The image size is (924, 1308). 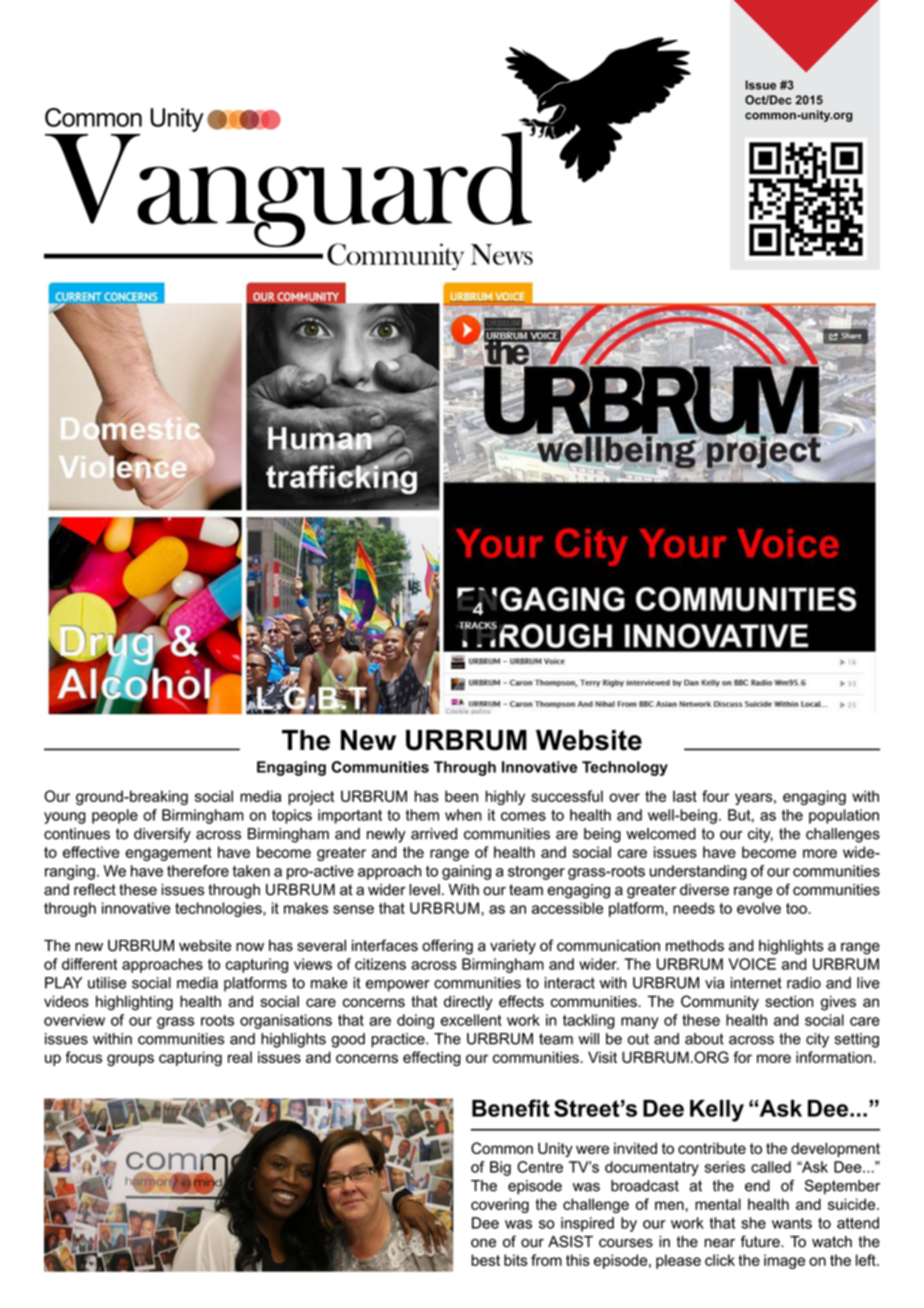 What do you see at coordinates (471, 1020) in the document?
I see `excellent` at bounding box center [471, 1020].
